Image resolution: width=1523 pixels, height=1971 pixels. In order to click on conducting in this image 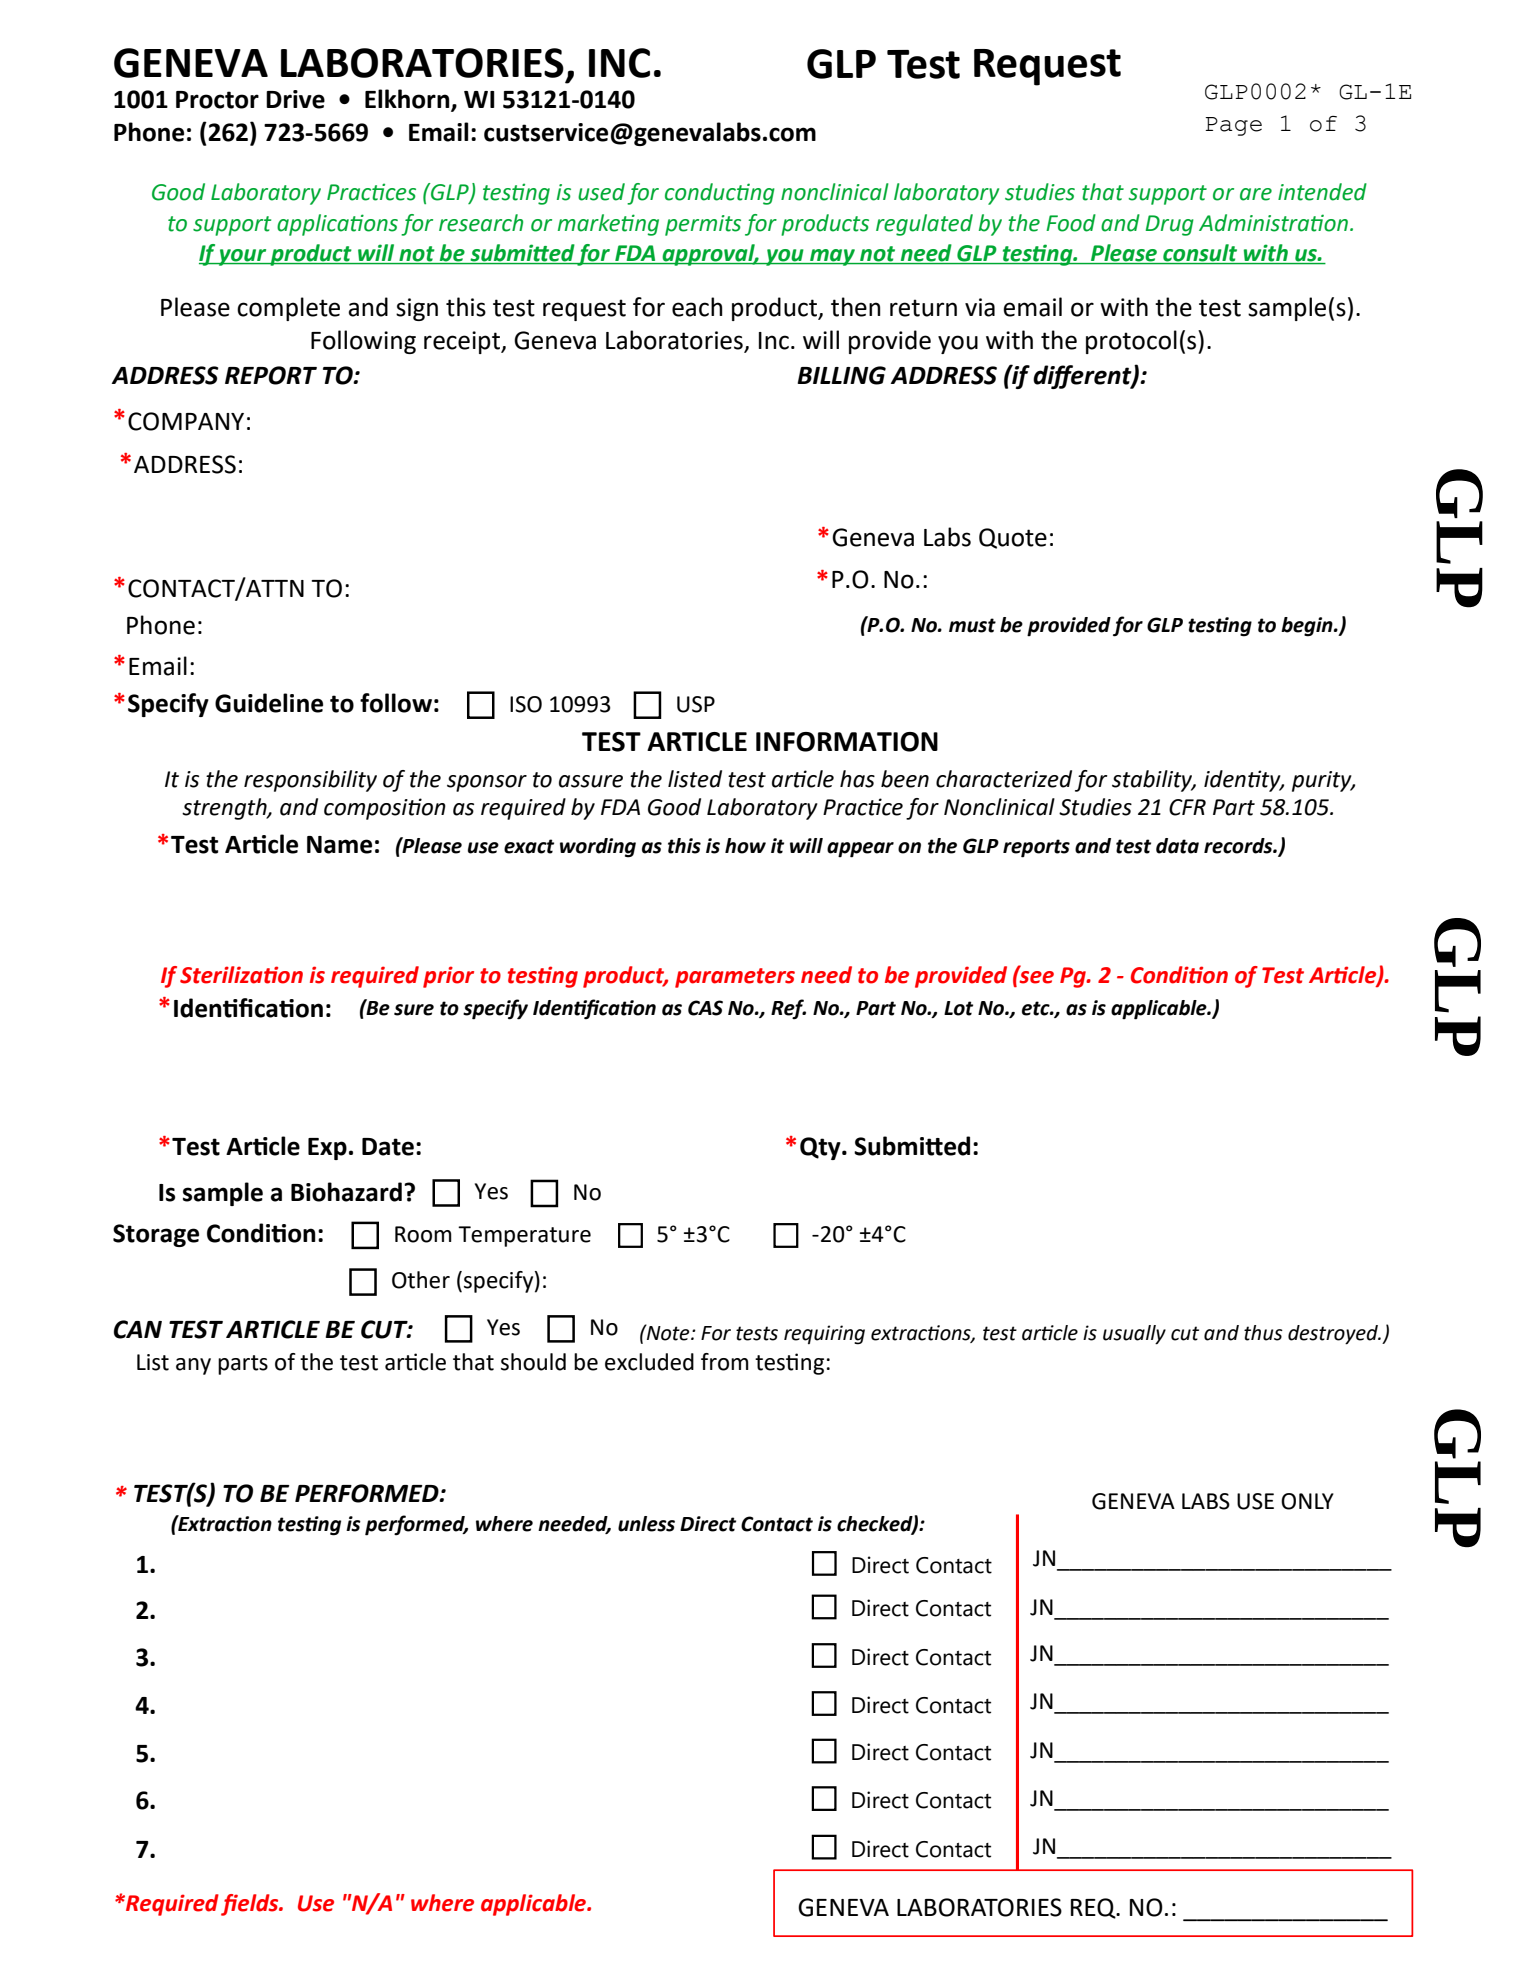, I will do `click(720, 194)`.
